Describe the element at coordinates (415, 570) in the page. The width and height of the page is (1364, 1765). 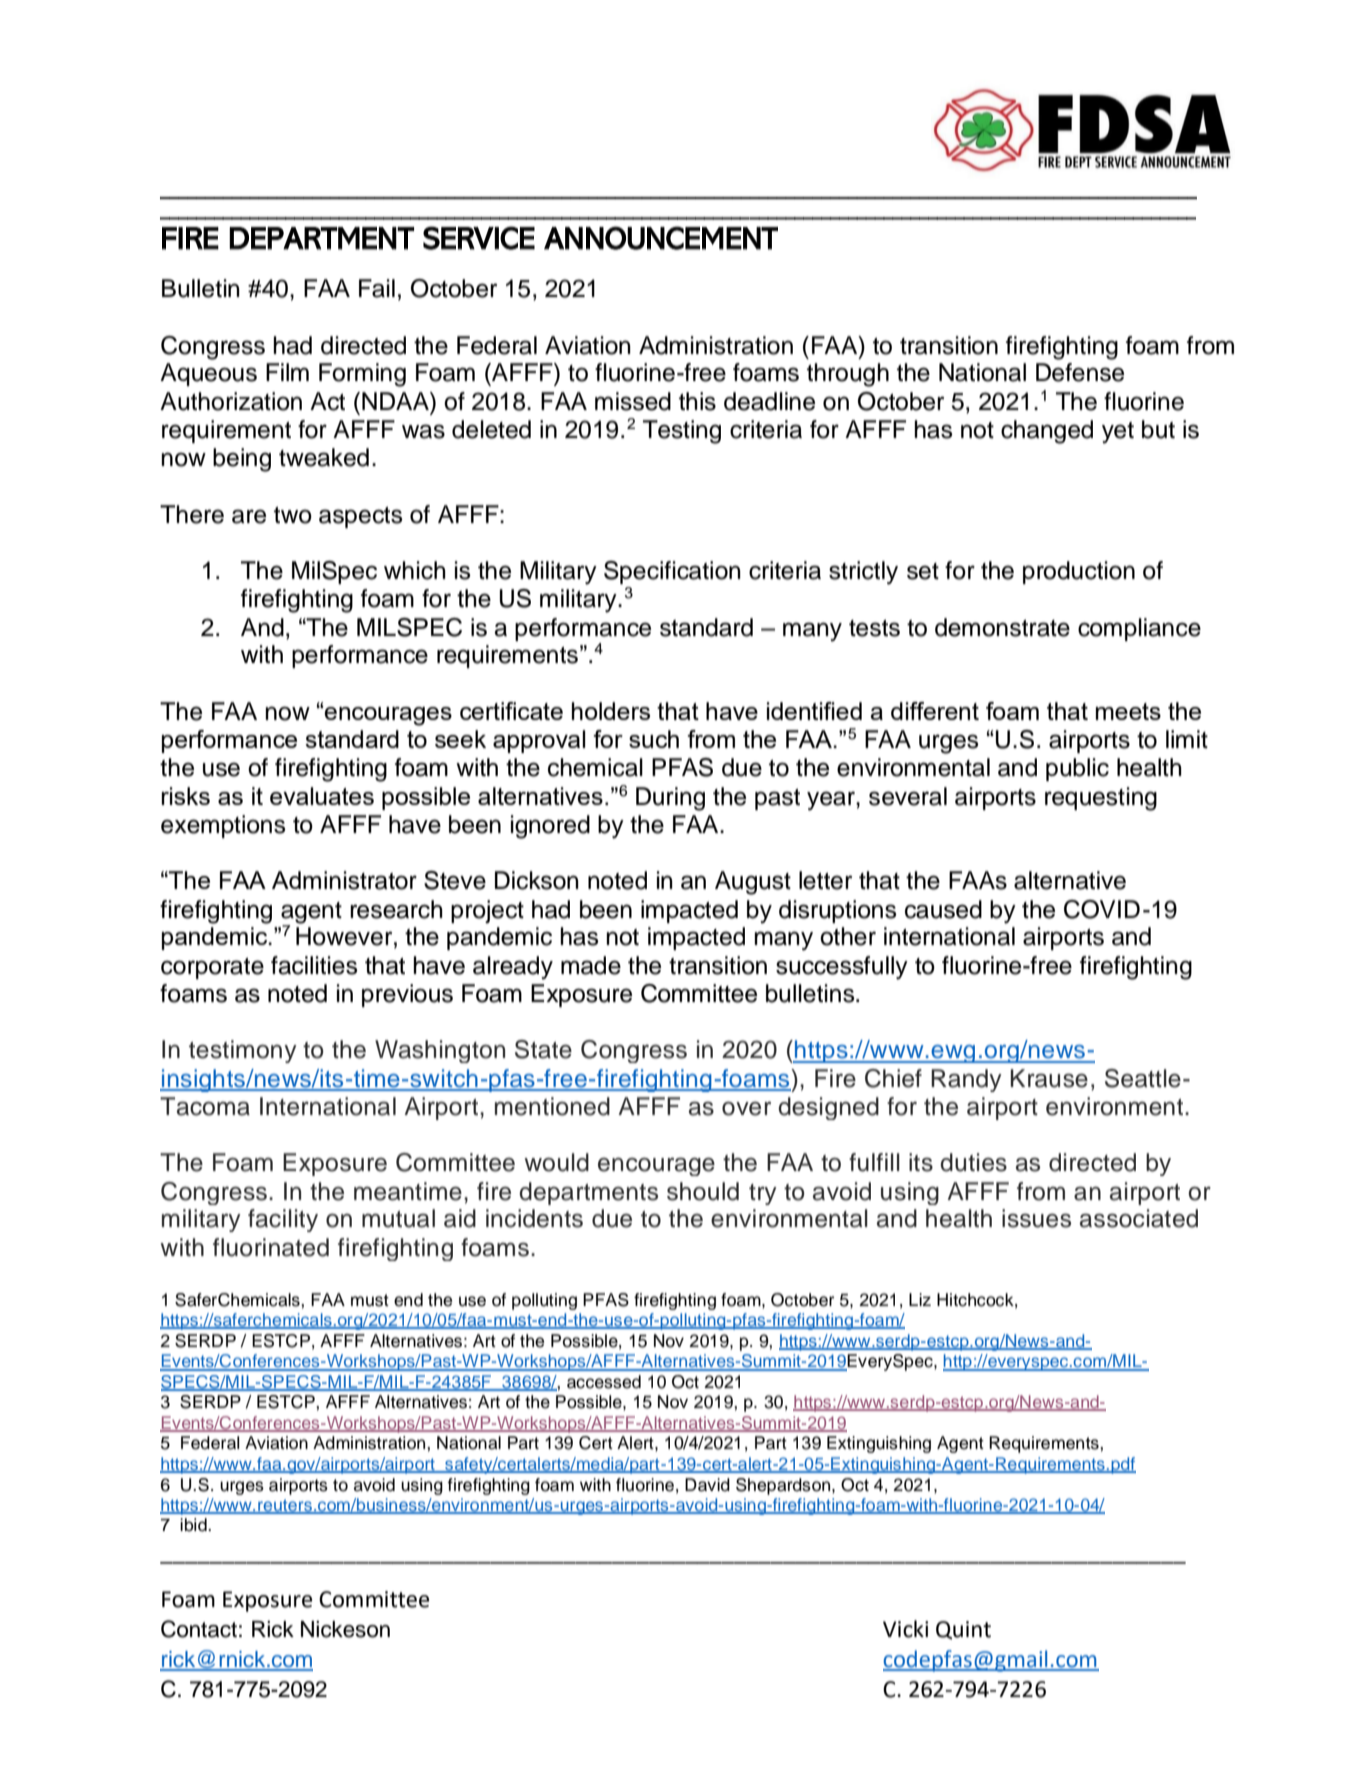
I see `which` at that location.
